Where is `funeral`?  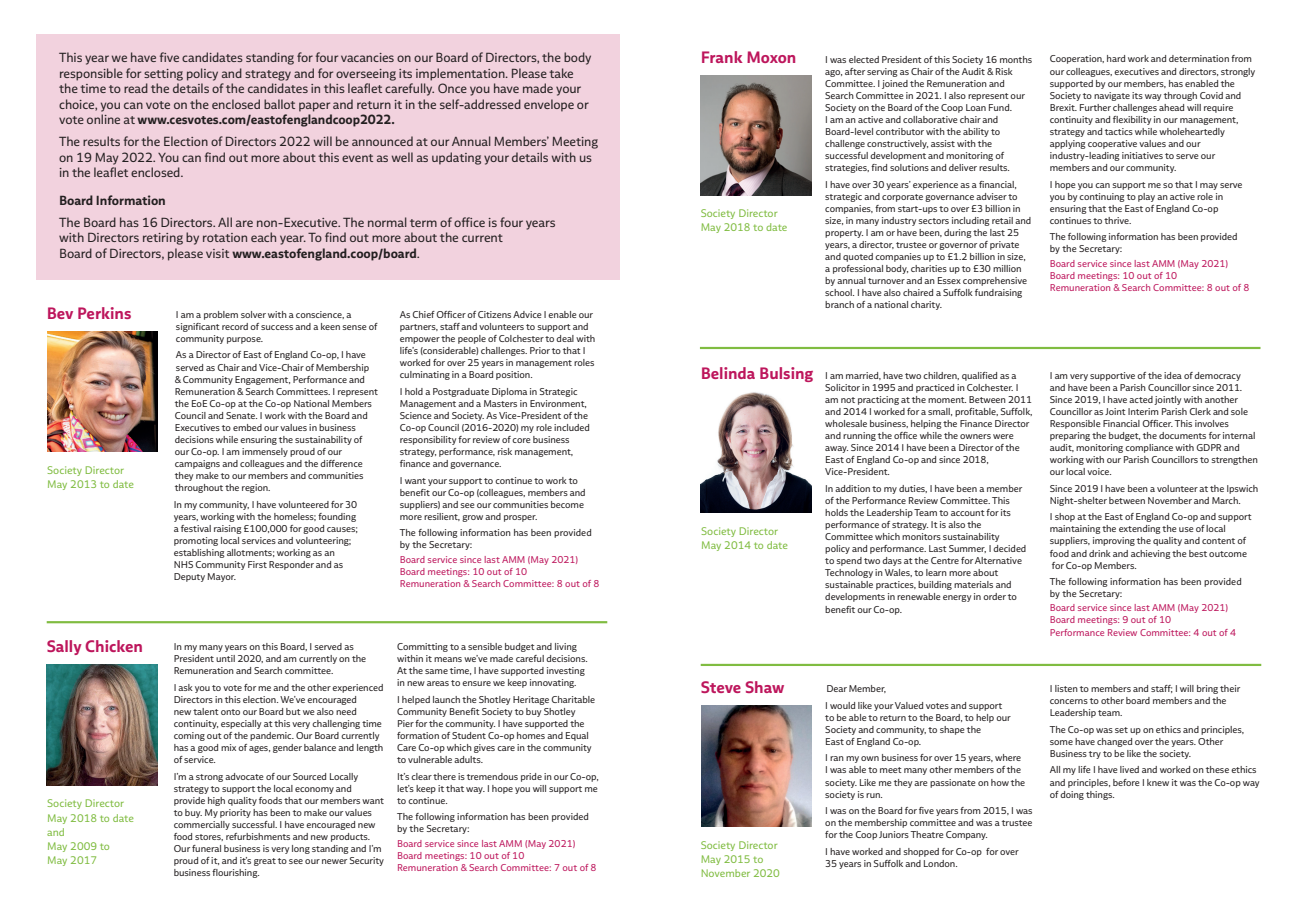
funeral is located at coordinates (206, 848).
